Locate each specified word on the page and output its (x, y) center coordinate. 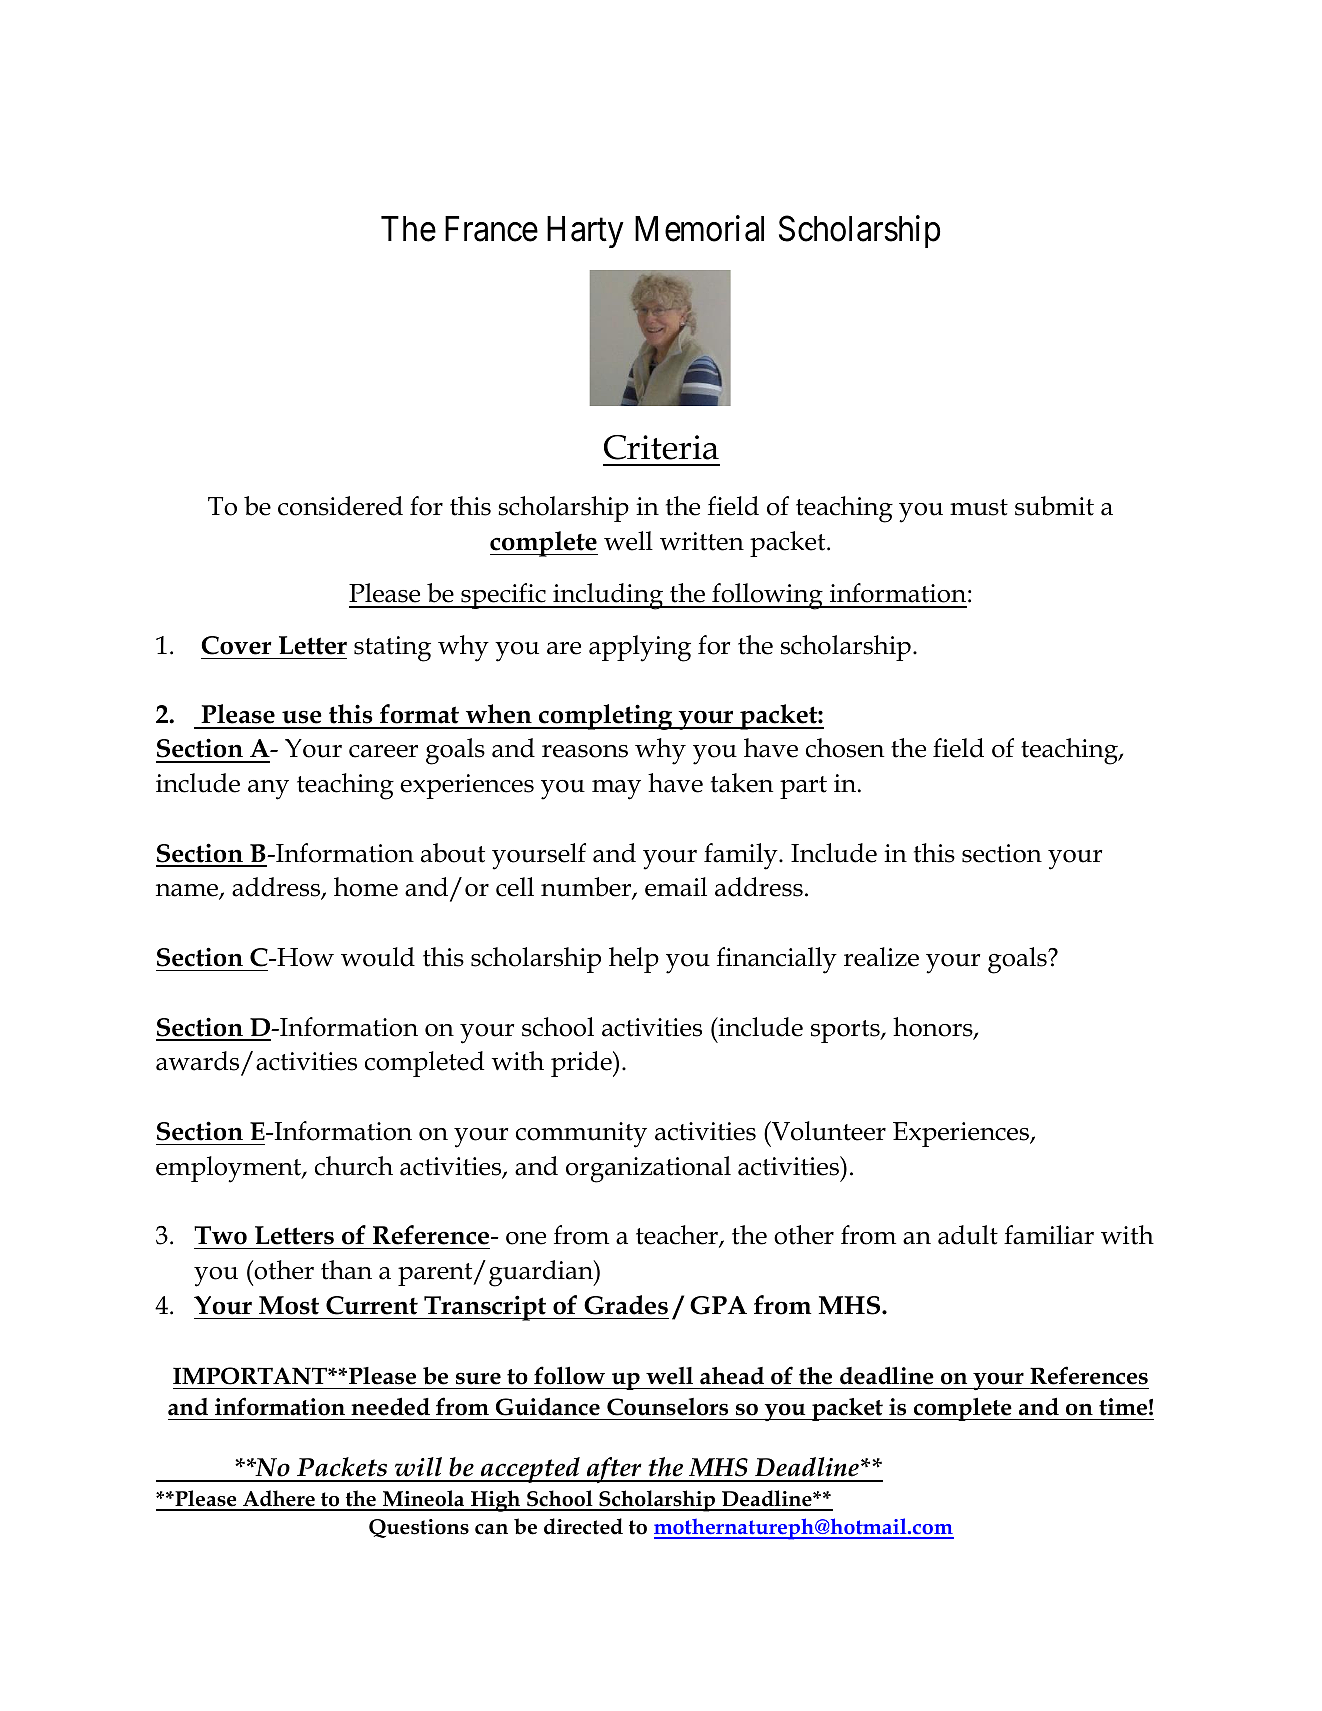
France (491, 229)
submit (1054, 506)
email (676, 887)
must (979, 507)
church (354, 1166)
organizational (648, 1169)
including (608, 596)
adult (968, 1235)
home (366, 887)
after (614, 1470)
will (418, 1467)
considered (340, 506)
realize (881, 957)
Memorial (699, 229)
